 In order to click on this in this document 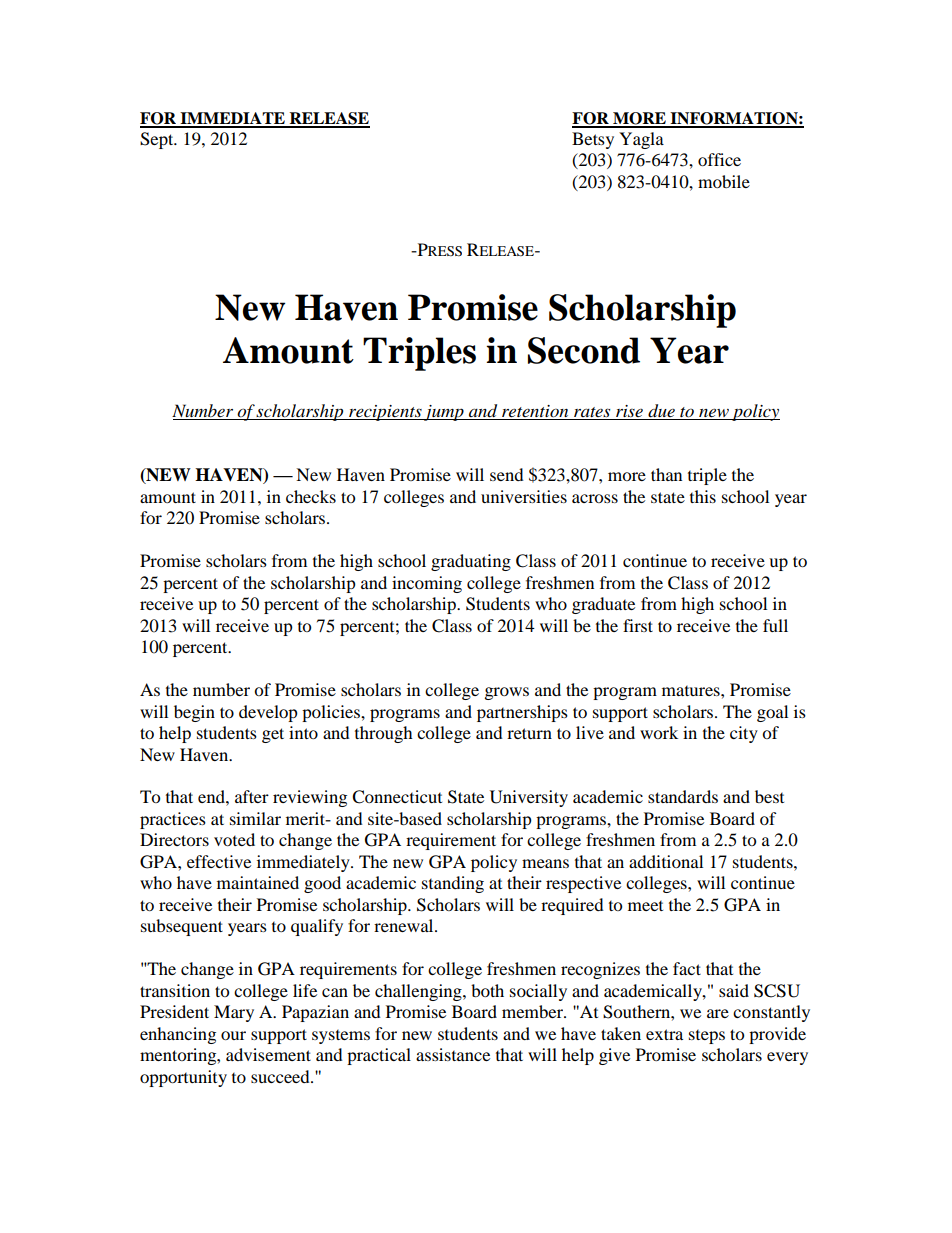, I will do `click(703, 496)`.
